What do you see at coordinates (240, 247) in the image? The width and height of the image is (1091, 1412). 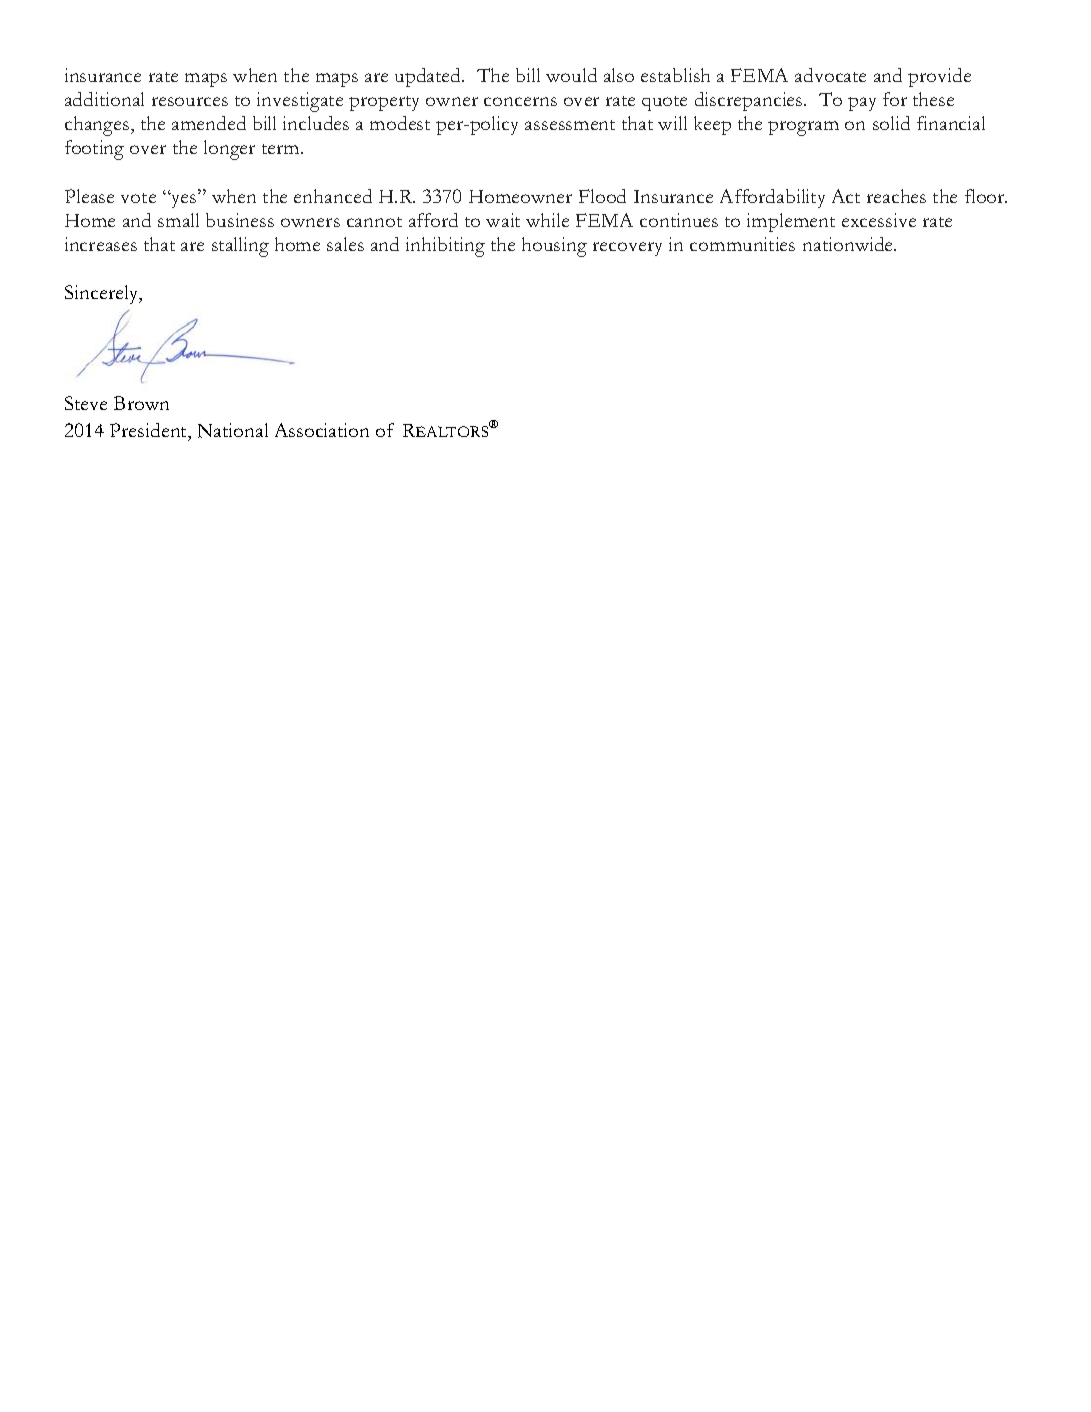 I see `stalling` at bounding box center [240, 247].
